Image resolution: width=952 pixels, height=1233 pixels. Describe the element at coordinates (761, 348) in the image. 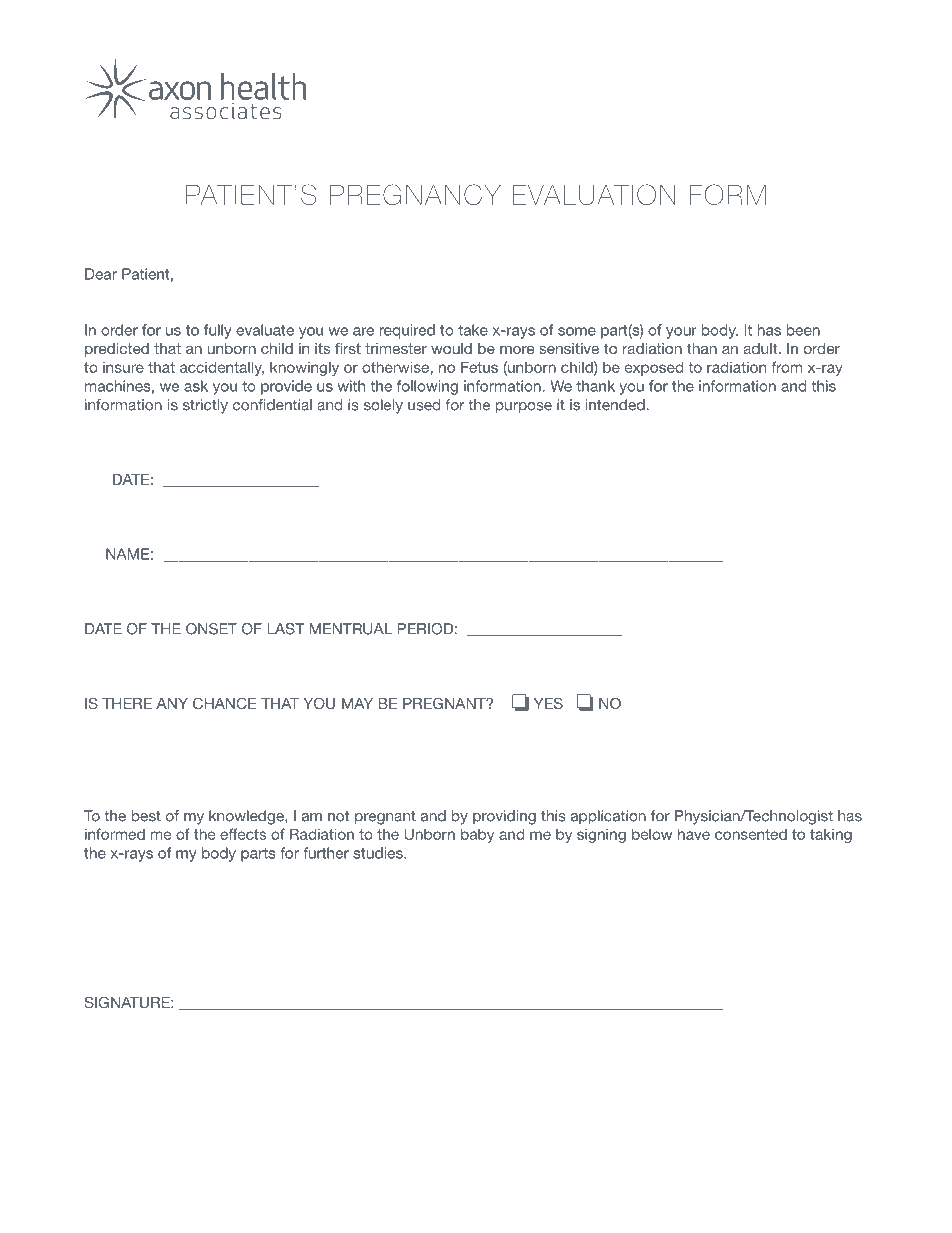

I see `adult` at that location.
